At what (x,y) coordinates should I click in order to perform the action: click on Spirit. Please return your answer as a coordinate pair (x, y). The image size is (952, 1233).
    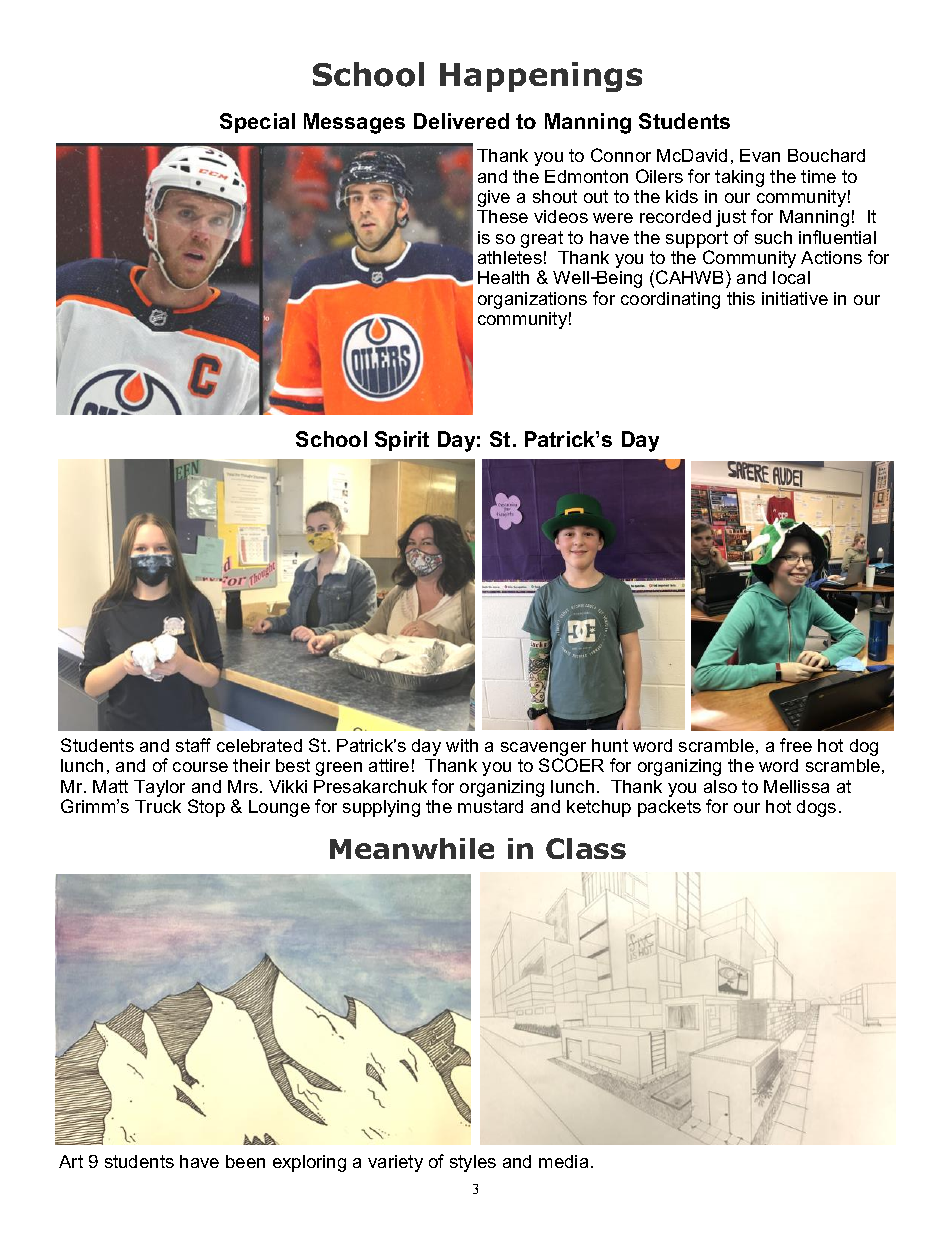
    Looking at the image, I should click on (402, 441).
